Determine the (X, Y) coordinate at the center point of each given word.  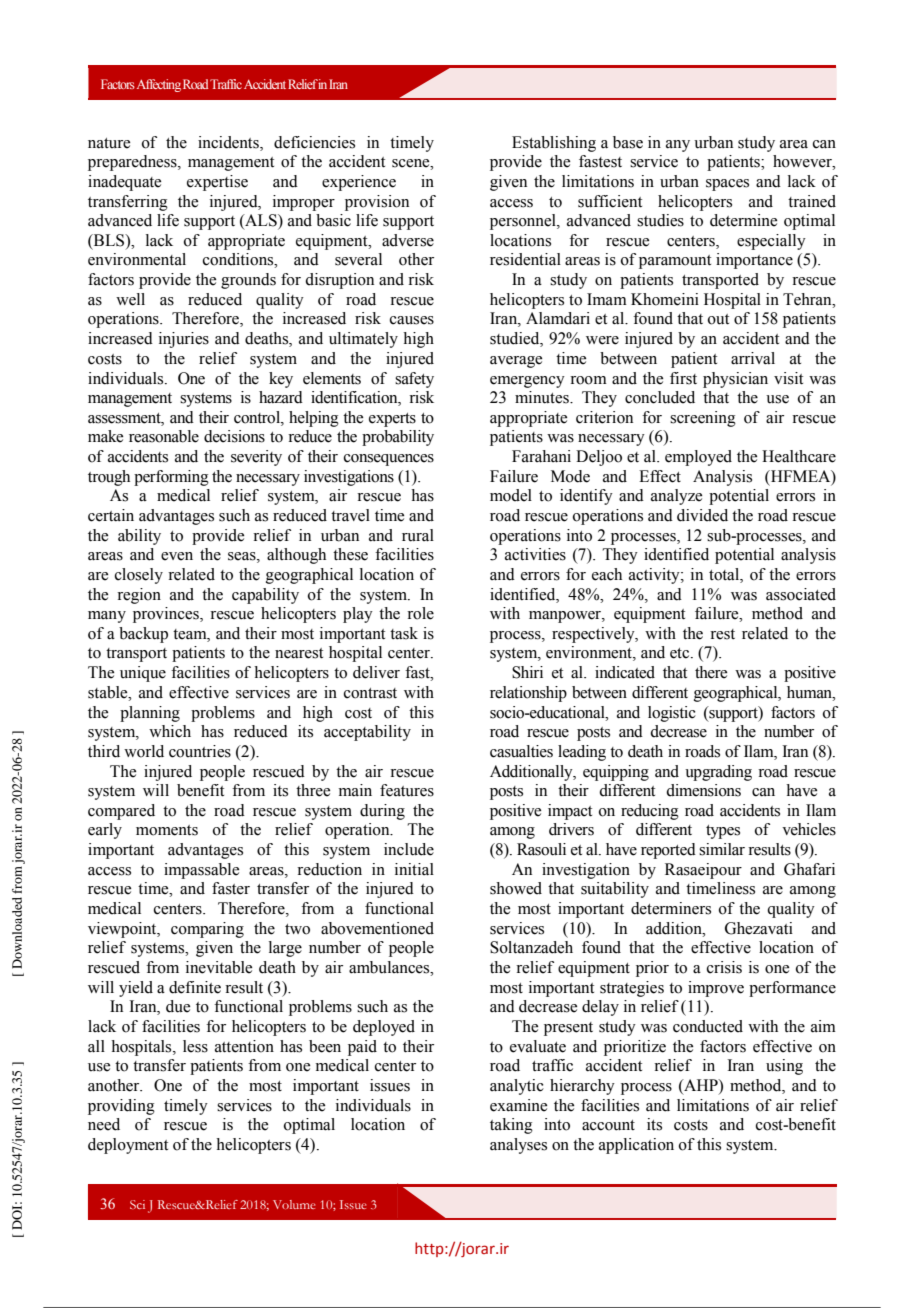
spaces (727, 185)
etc (681, 653)
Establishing (554, 144)
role (420, 613)
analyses (518, 1146)
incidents (229, 142)
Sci (137, 1204)
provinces (167, 615)
